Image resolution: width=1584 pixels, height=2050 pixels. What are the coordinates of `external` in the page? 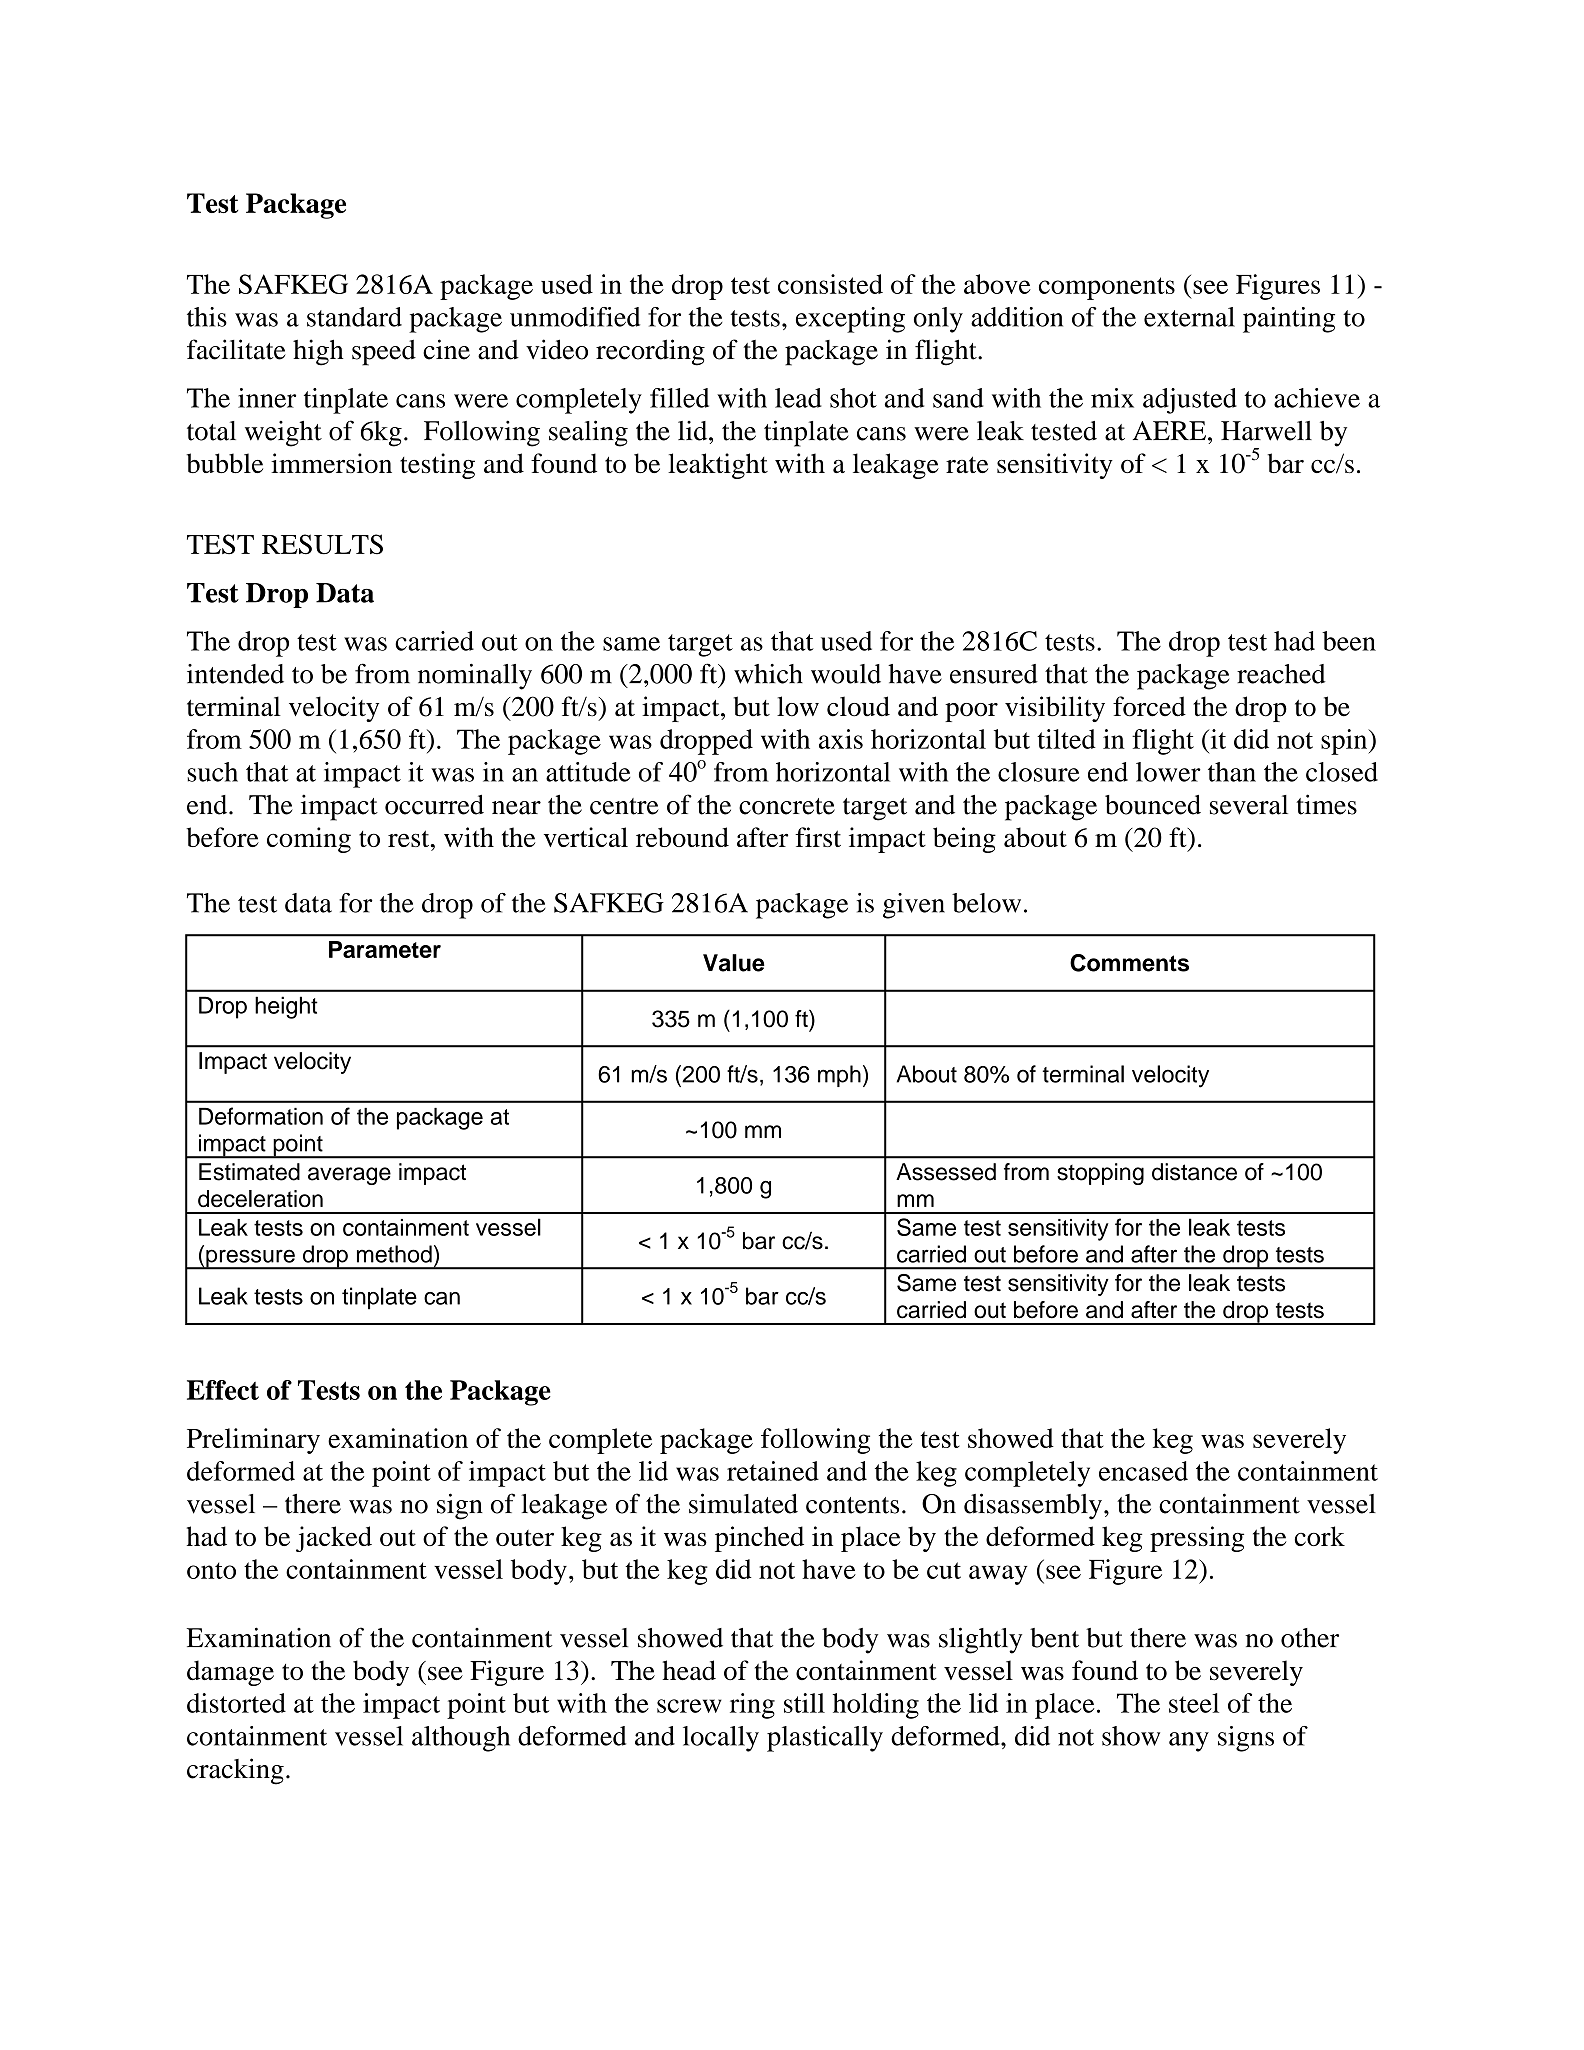 It's located at (1189, 317).
